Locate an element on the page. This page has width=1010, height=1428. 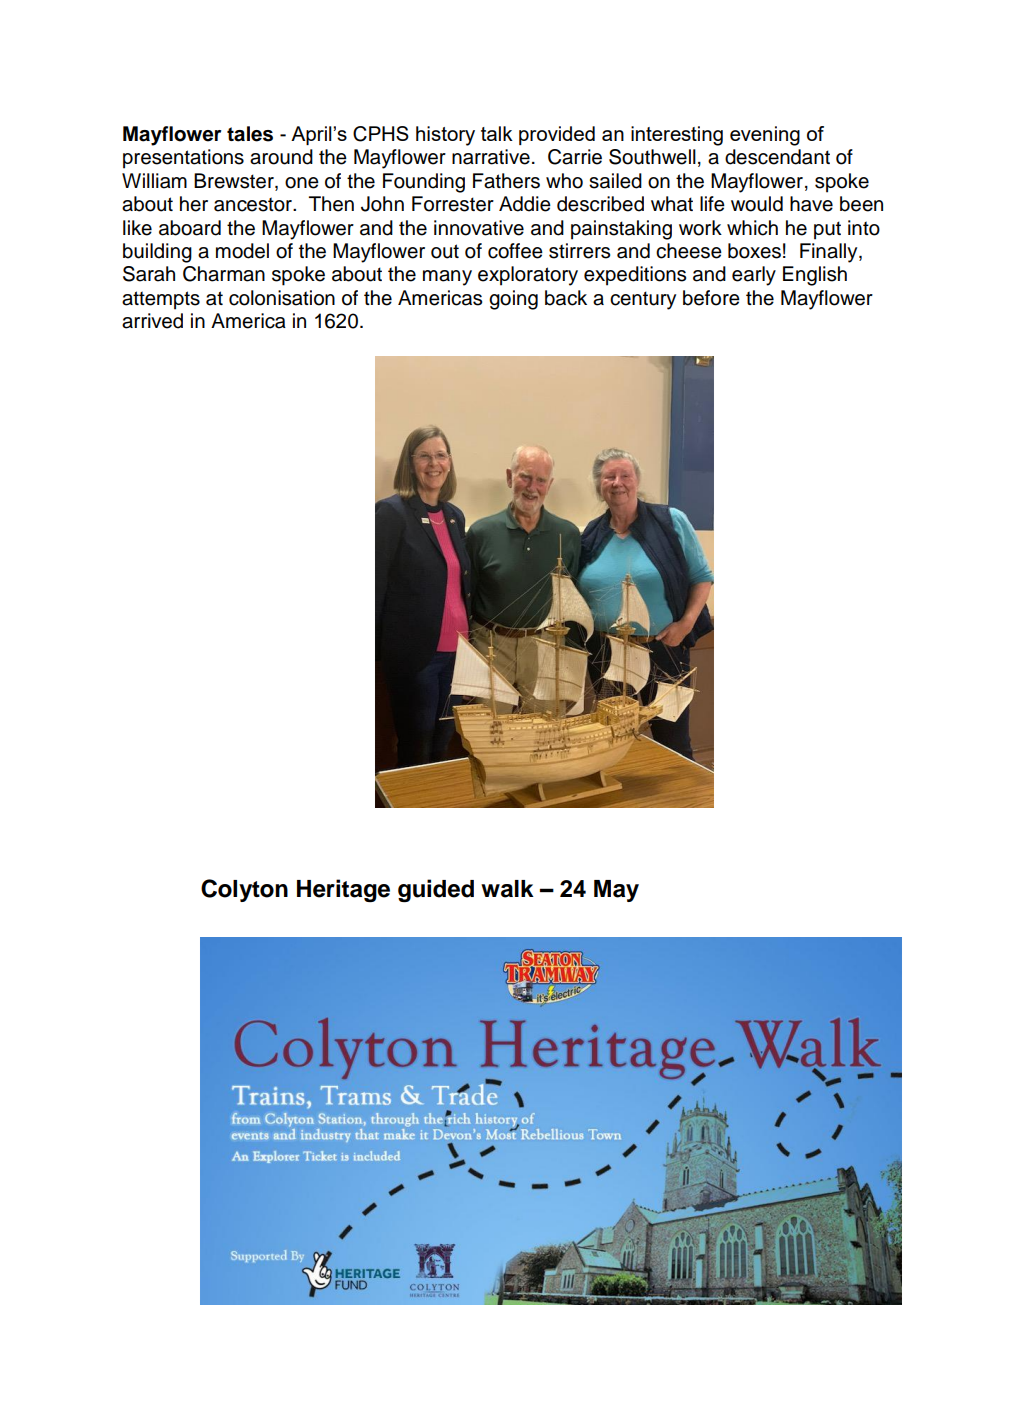
Heritage is located at coordinates (343, 890).
